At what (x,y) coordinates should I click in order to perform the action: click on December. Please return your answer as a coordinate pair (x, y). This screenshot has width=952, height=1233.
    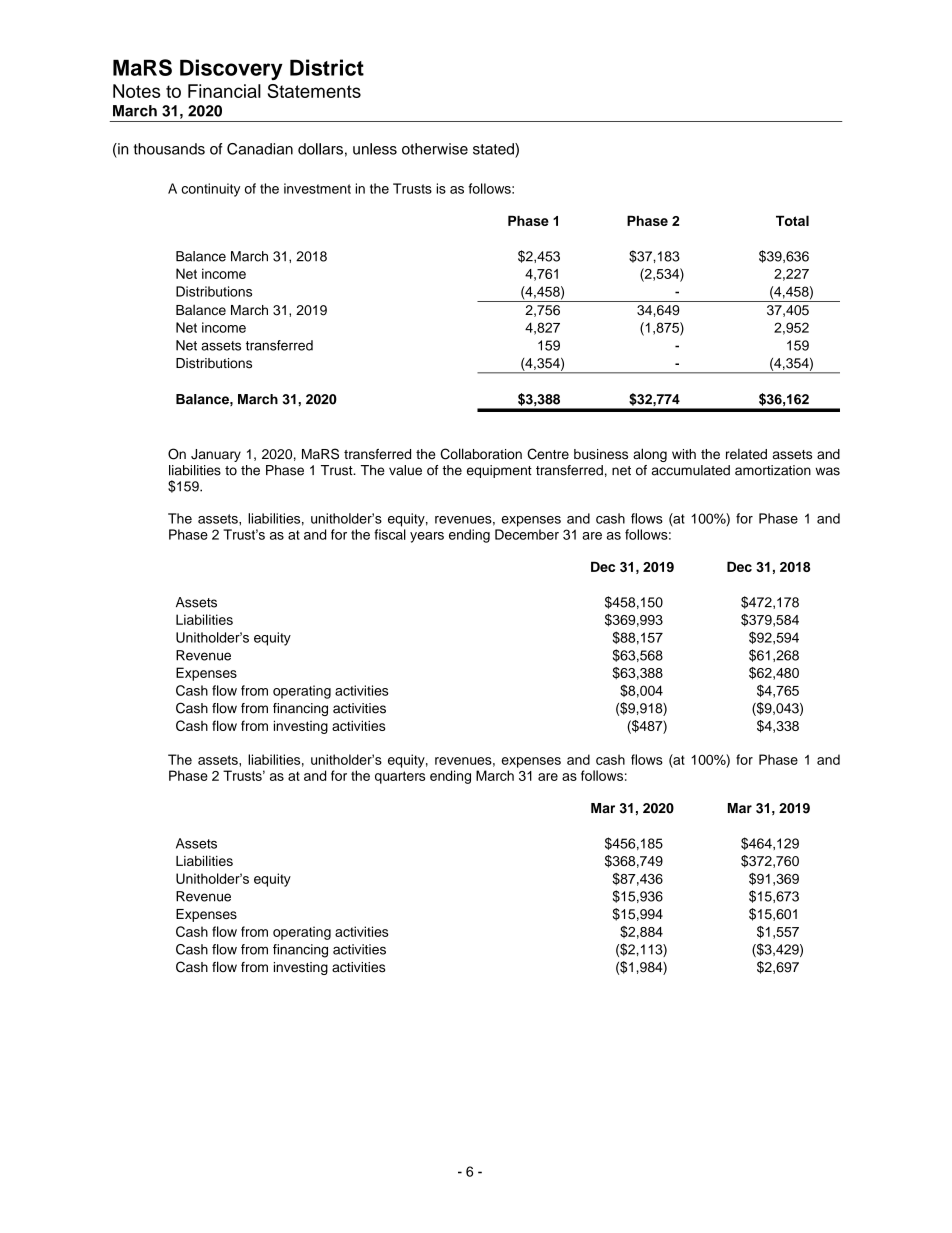
    Looking at the image, I should click on (527, 534).
